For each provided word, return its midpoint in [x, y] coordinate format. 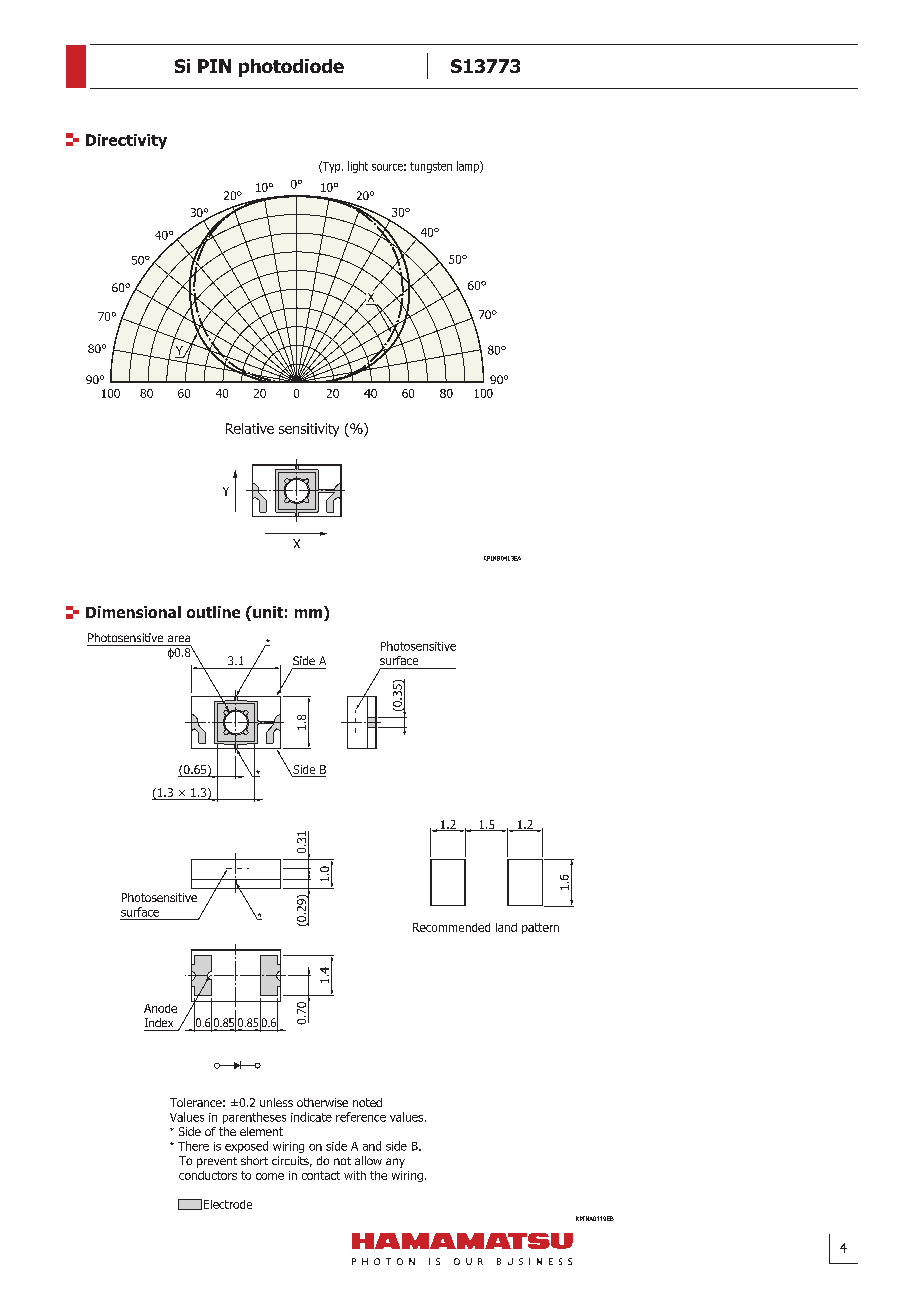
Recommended [451, 927]
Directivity [126, 141]
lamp [469, 167]
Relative [250, 428]
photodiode [291, 68]
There [193, 1146]
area [179, 638]
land [506, 927]
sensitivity [309, 430]
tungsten [431, 167]
